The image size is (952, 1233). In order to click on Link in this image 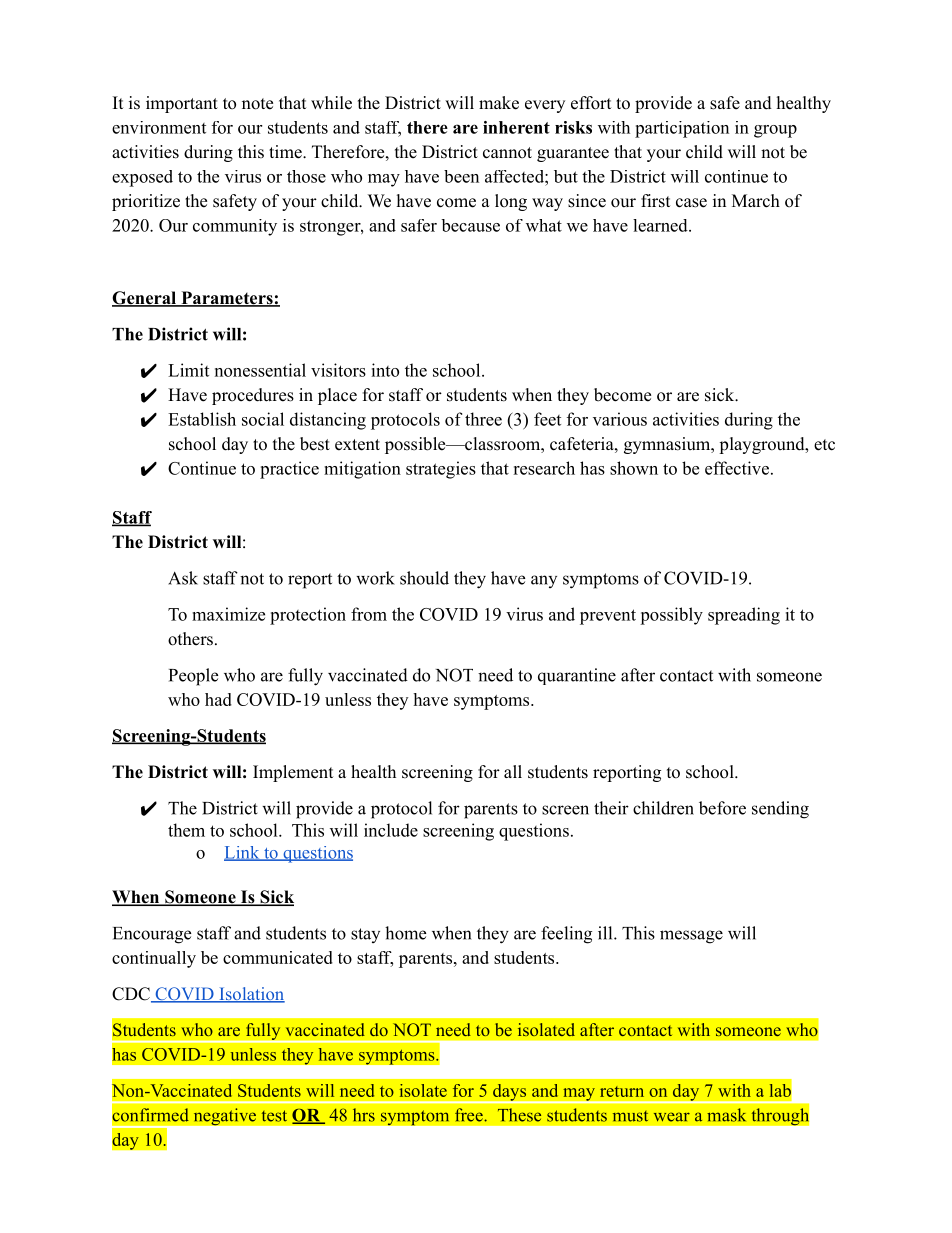, I will do `click(243, 853)`.
